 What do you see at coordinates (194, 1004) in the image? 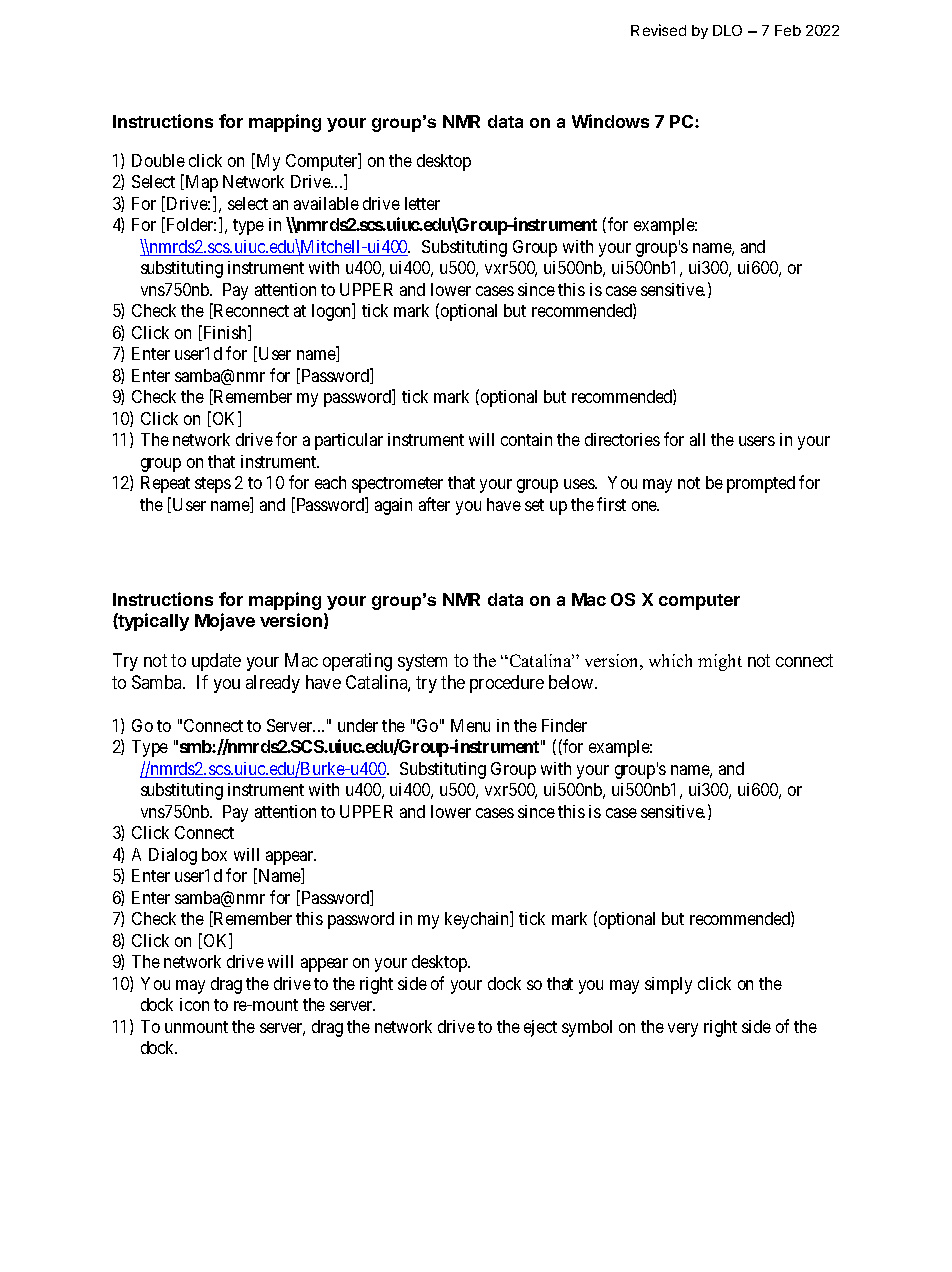
I see `icon` at bounding box center [194, 1004].
